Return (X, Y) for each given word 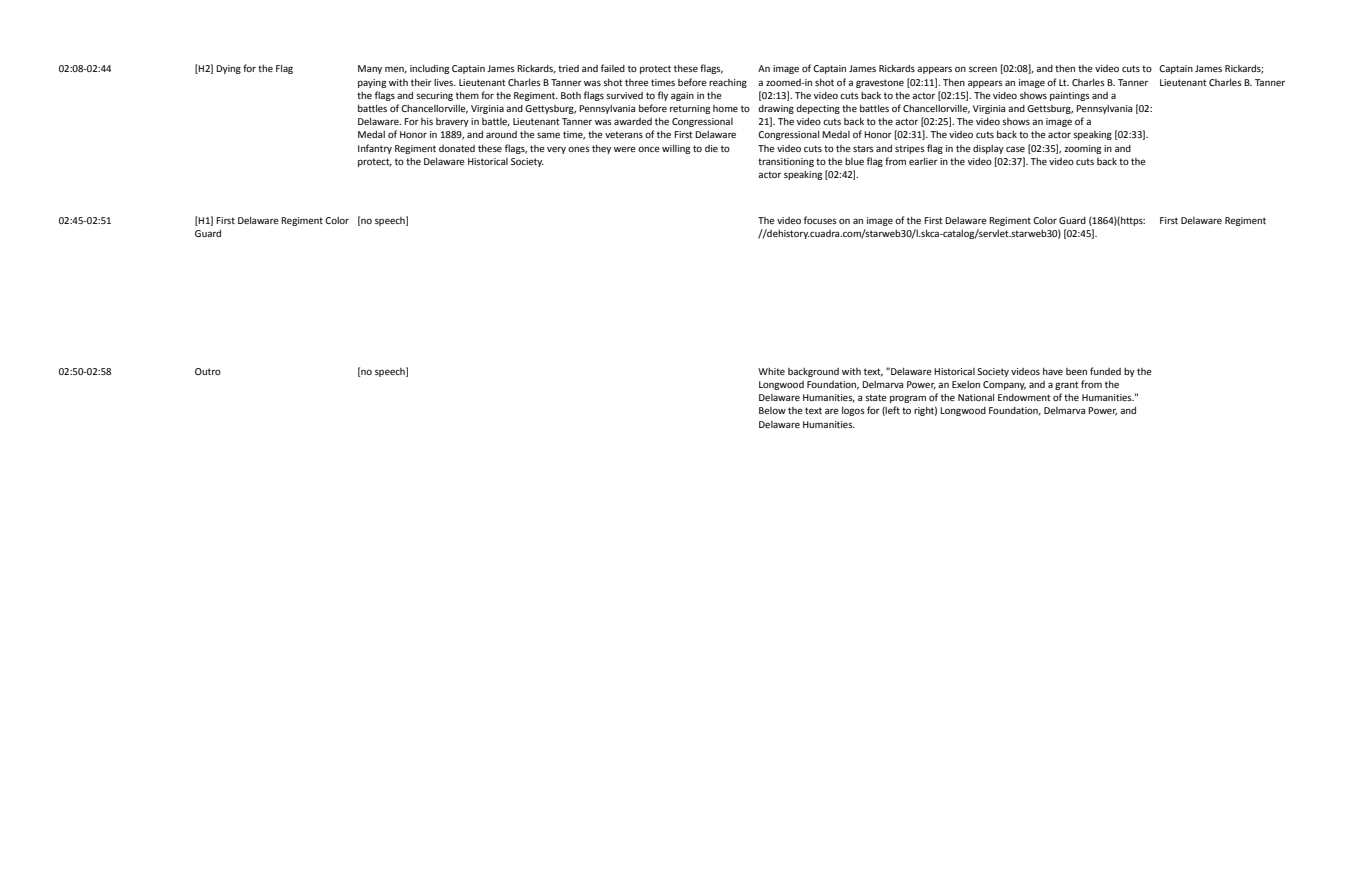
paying (372, 83)
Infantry (375, 149)
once (649, 149)
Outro (208, 371)
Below (772, 410)
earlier (923, 161)
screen (983, 69)
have (1053, 371)
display (988, 149)
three (637, 82)
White (771, 371)
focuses (820, 220)
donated (457, 148)
